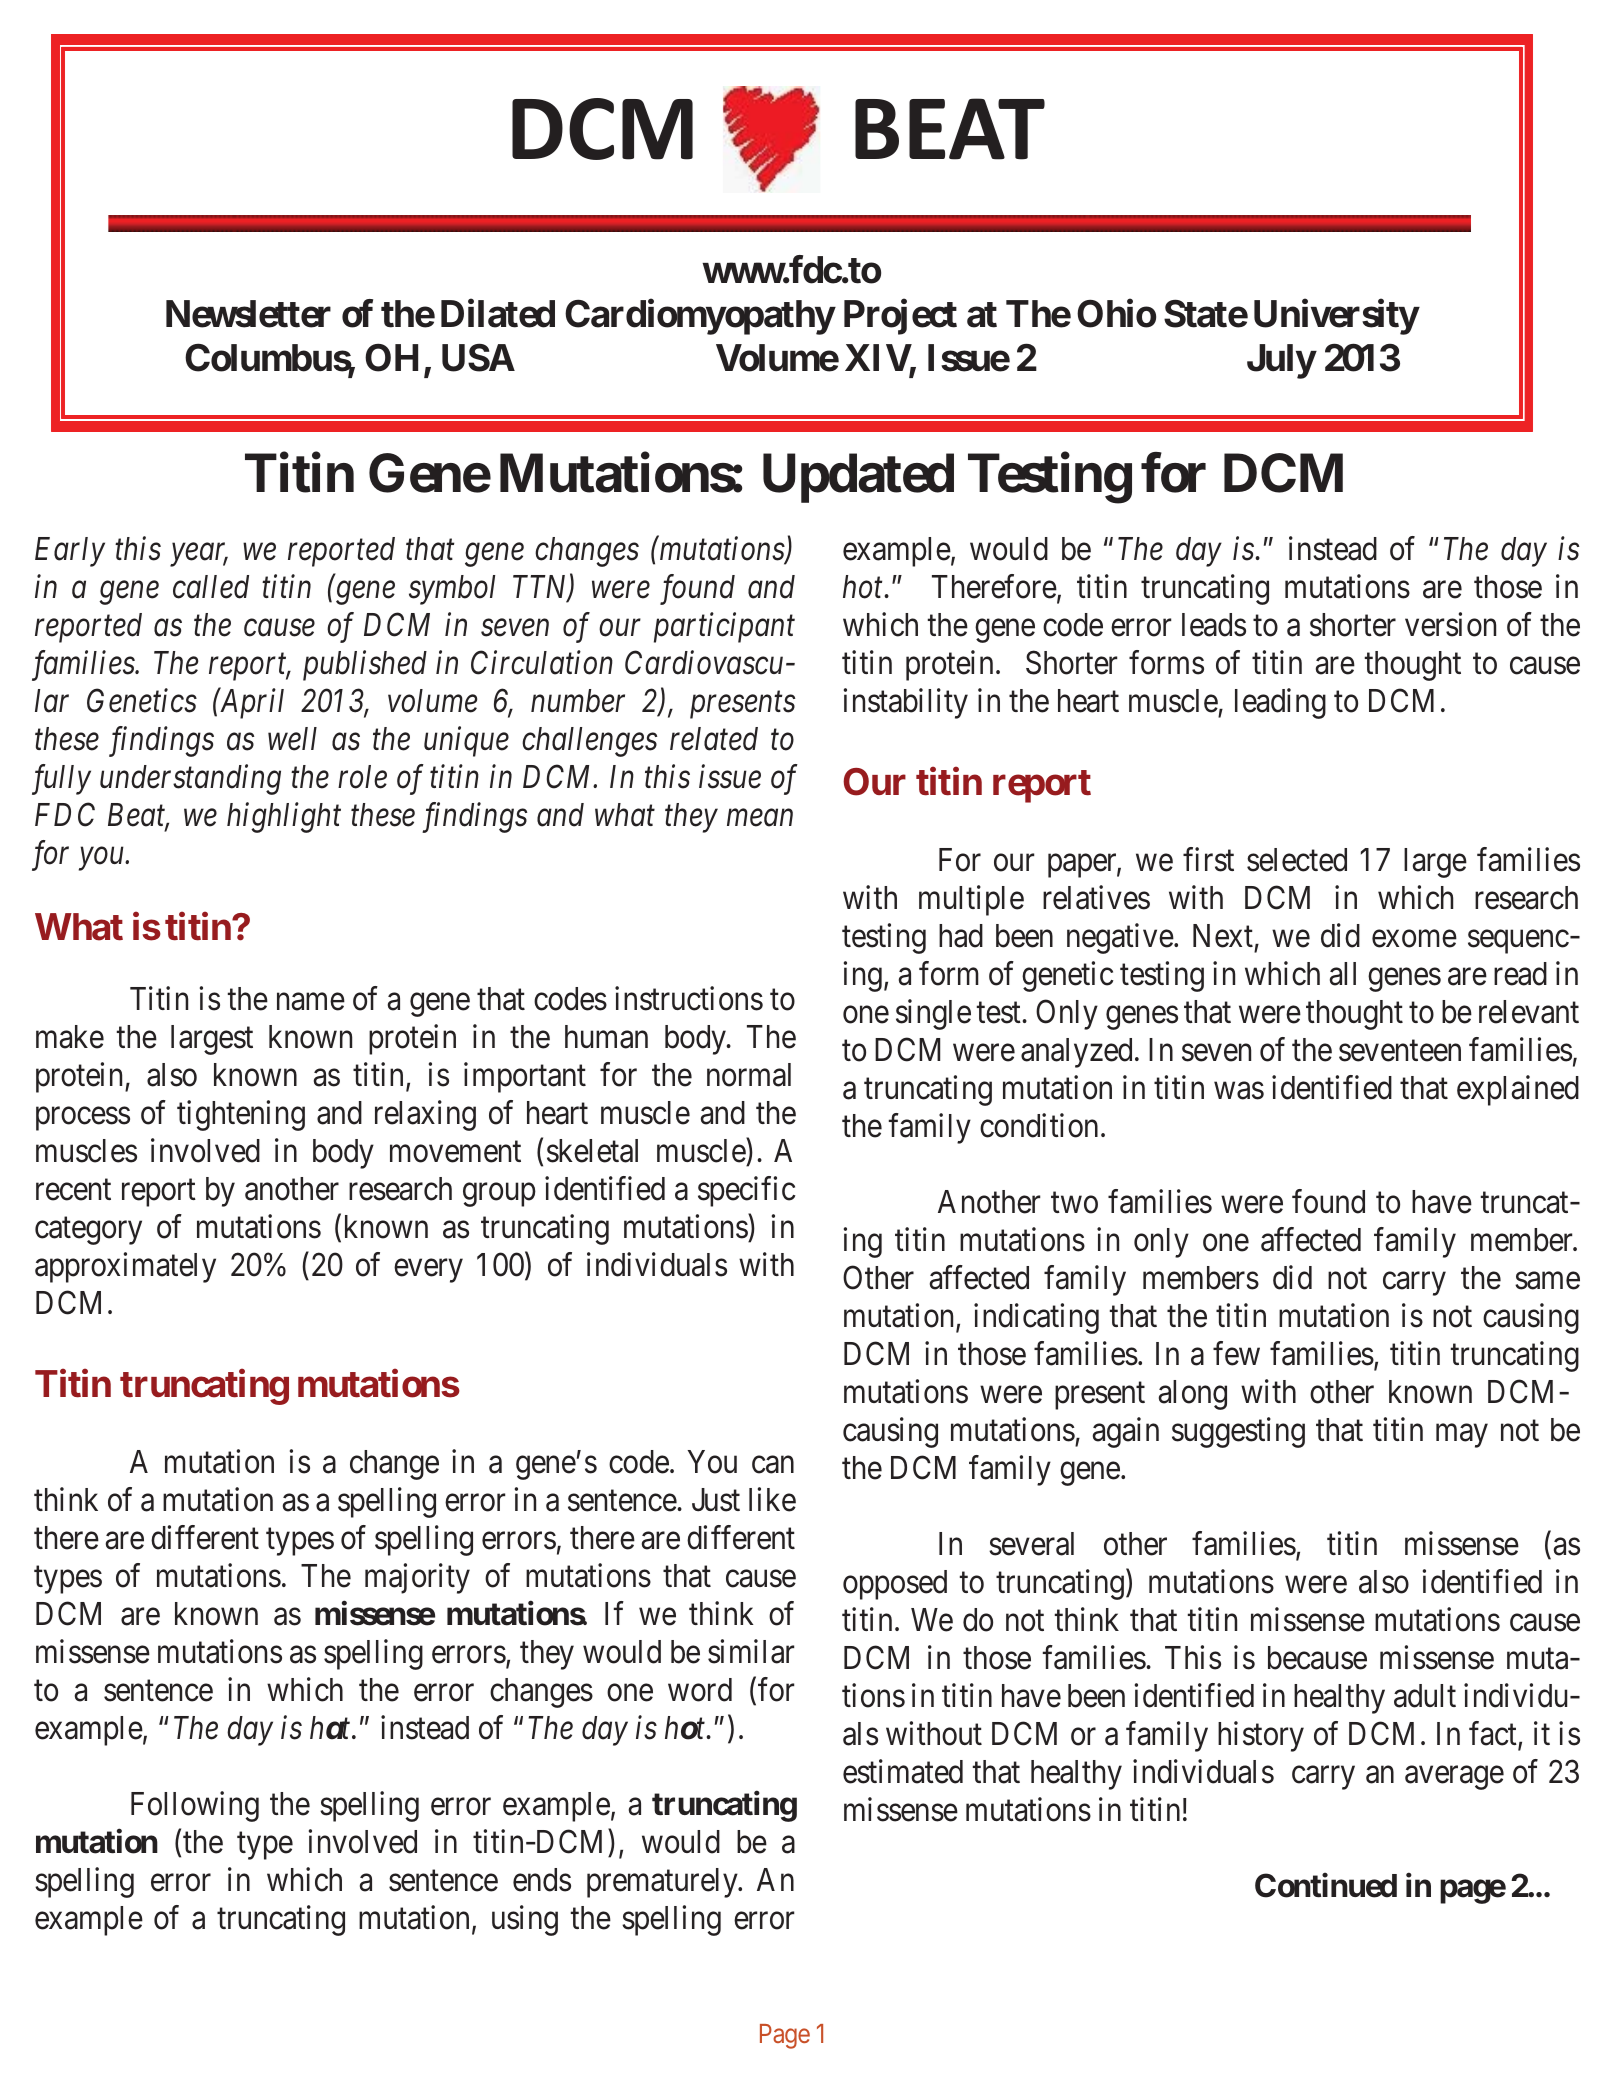  What do you see at coordinates (1462, 1436) in the document?
I see `may` at bounding box center [1462, 1436].
